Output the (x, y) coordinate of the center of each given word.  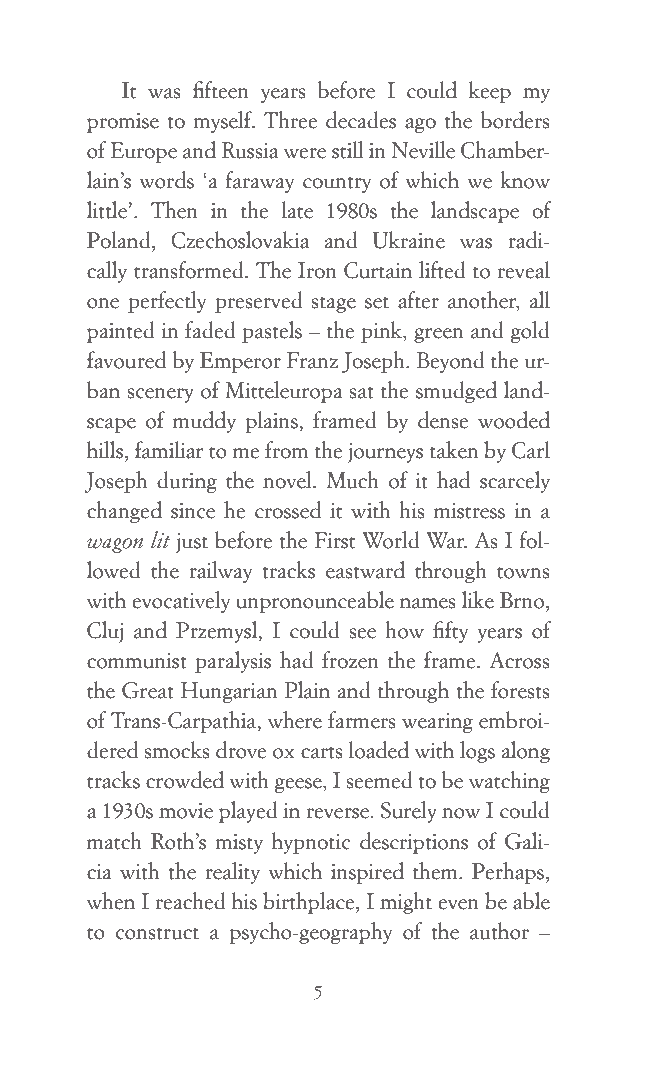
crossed (288, 510)
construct (157, 933)
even (458, 904)
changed (124, 512)
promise (123, 123)
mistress (469, 511)
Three (291, 120)
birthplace (310, 903)
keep (490, 92)
